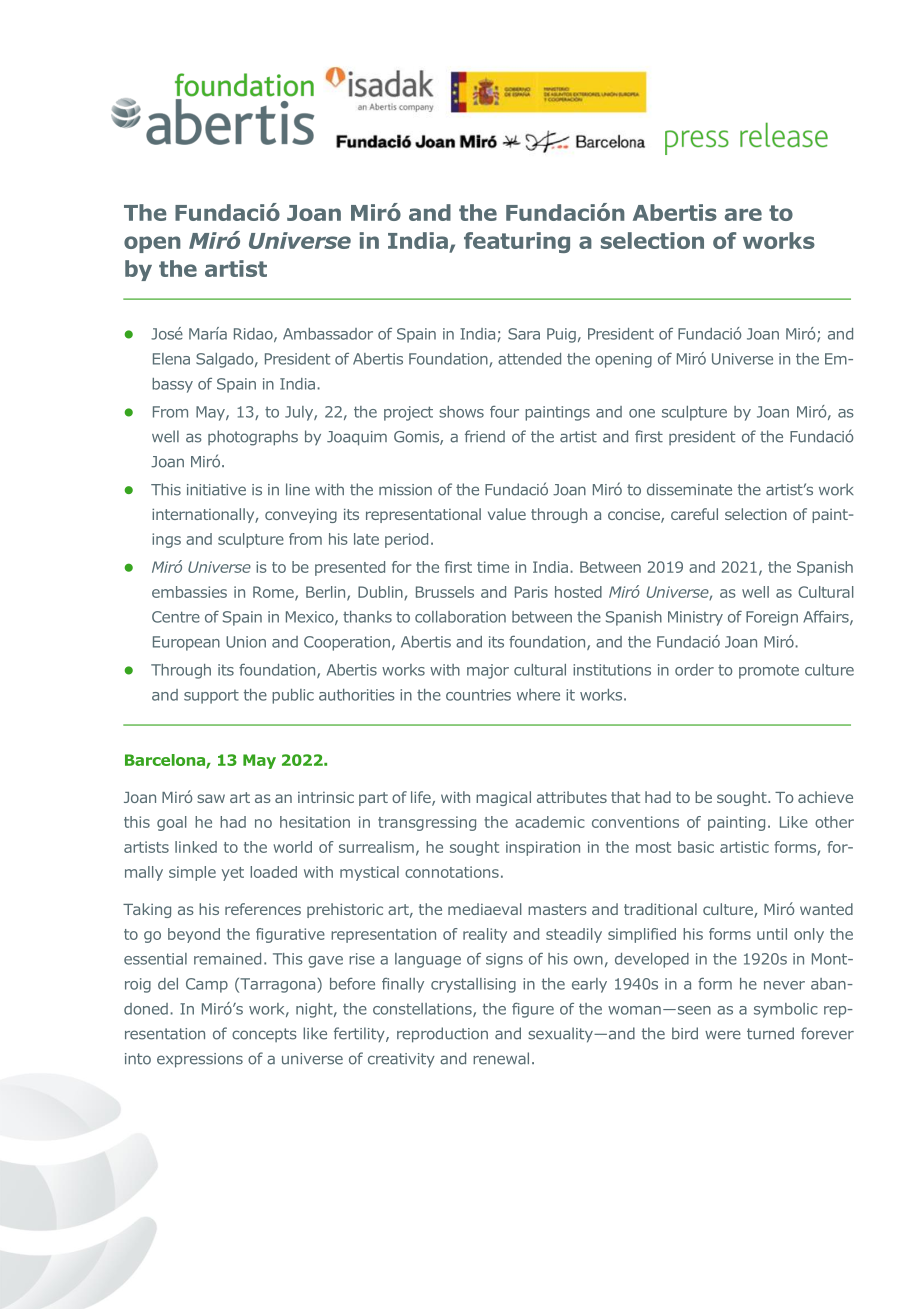 The image size is (924, 1309). I want to click on renewal, so click(501, 1058).
